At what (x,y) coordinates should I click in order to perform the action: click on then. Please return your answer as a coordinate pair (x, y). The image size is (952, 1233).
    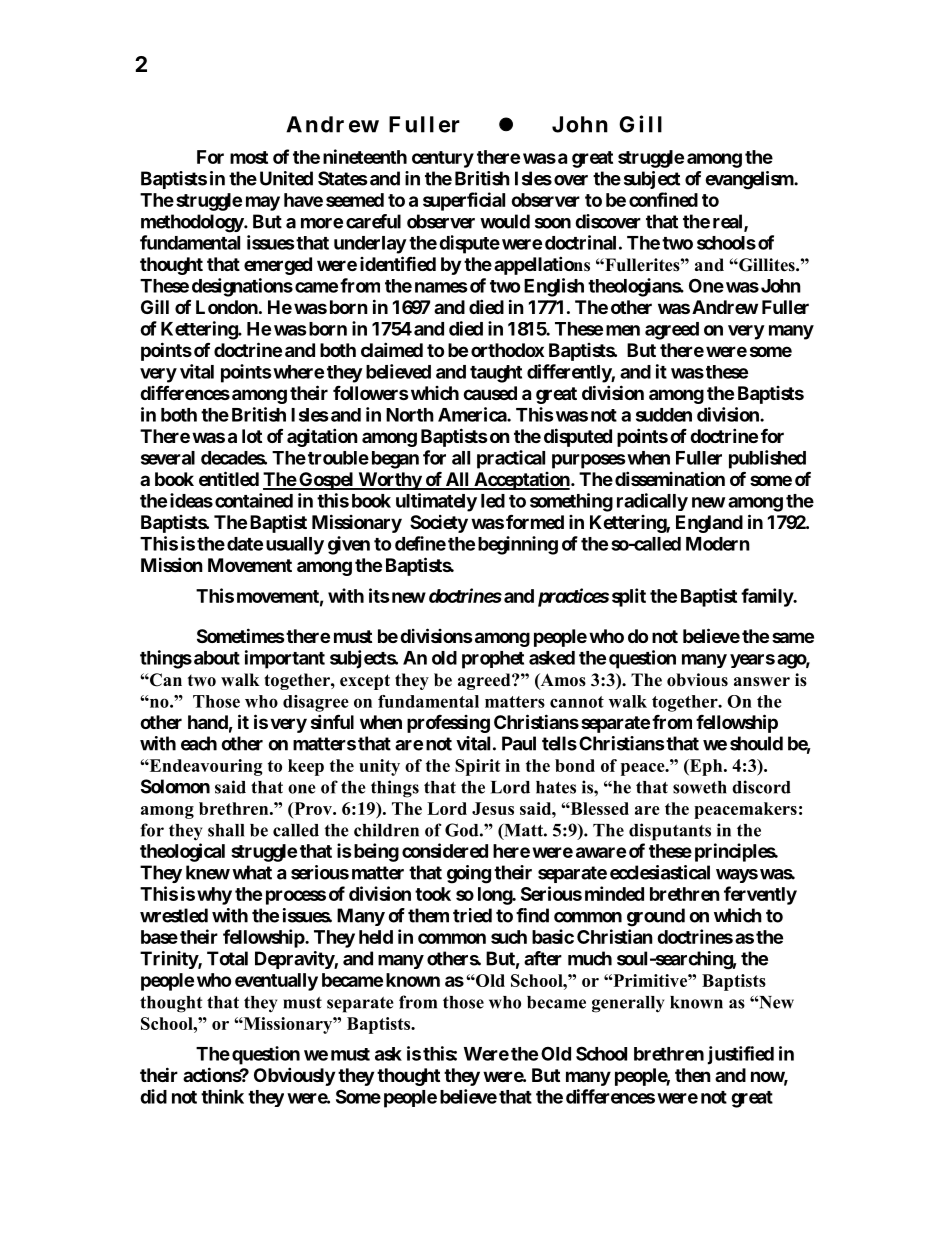
    Looking at the image, I should click on (693, 1075).
